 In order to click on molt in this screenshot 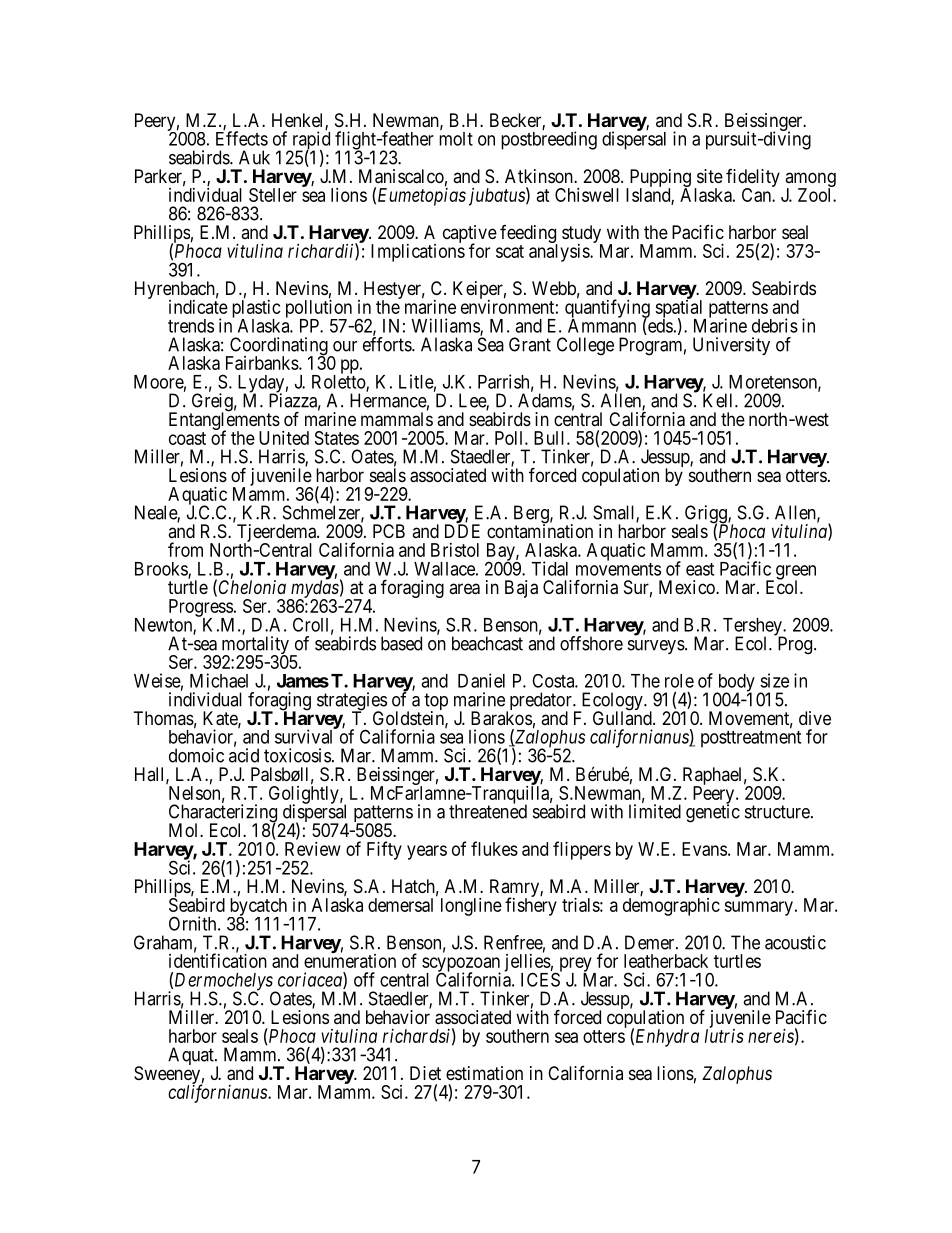, I will do `click(456, 138)`.
